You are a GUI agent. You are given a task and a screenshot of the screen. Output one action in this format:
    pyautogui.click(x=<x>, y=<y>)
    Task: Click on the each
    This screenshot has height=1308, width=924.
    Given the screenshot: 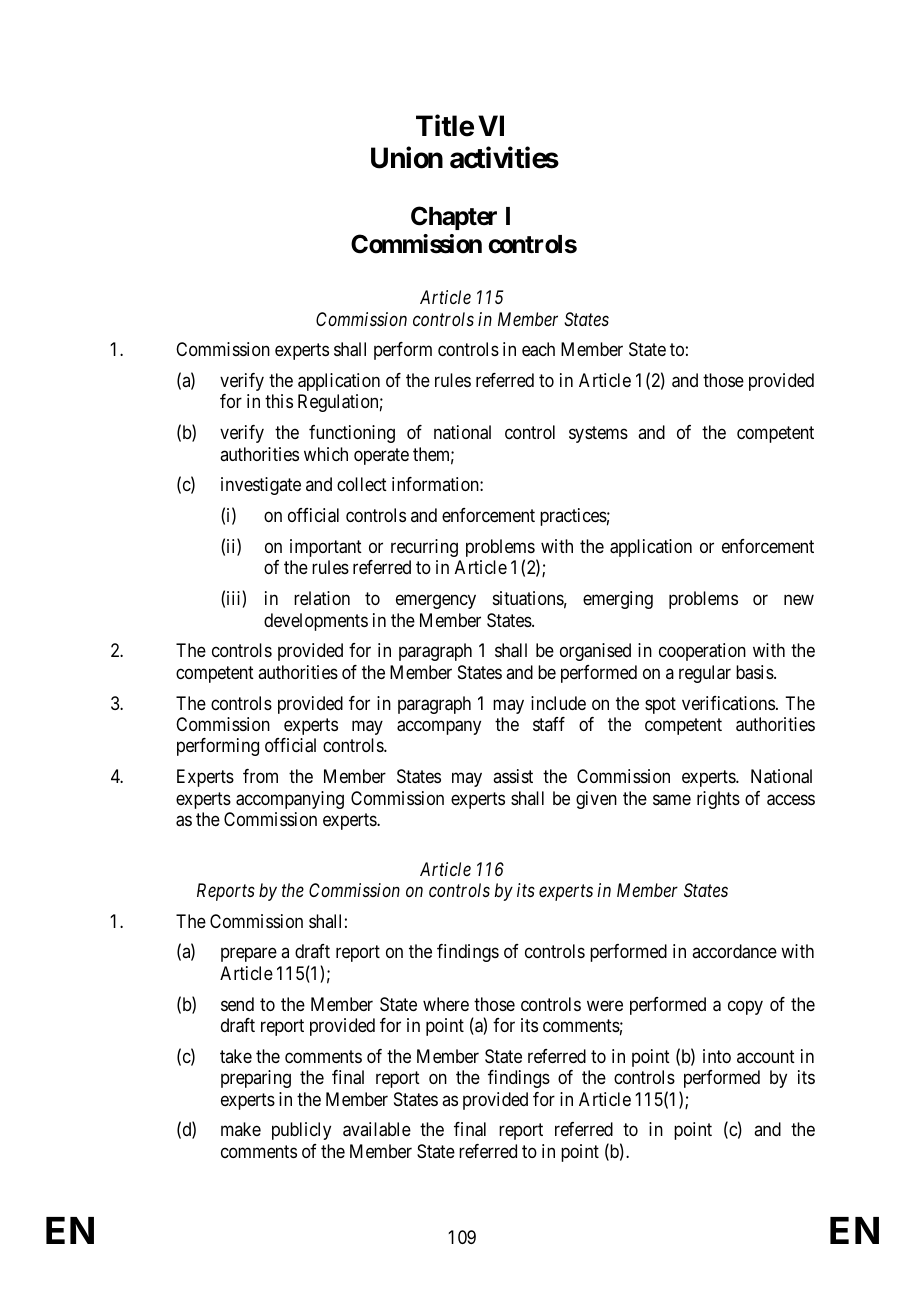 What is the action you would take?
    pyautogui.click(x=538, y=349)
